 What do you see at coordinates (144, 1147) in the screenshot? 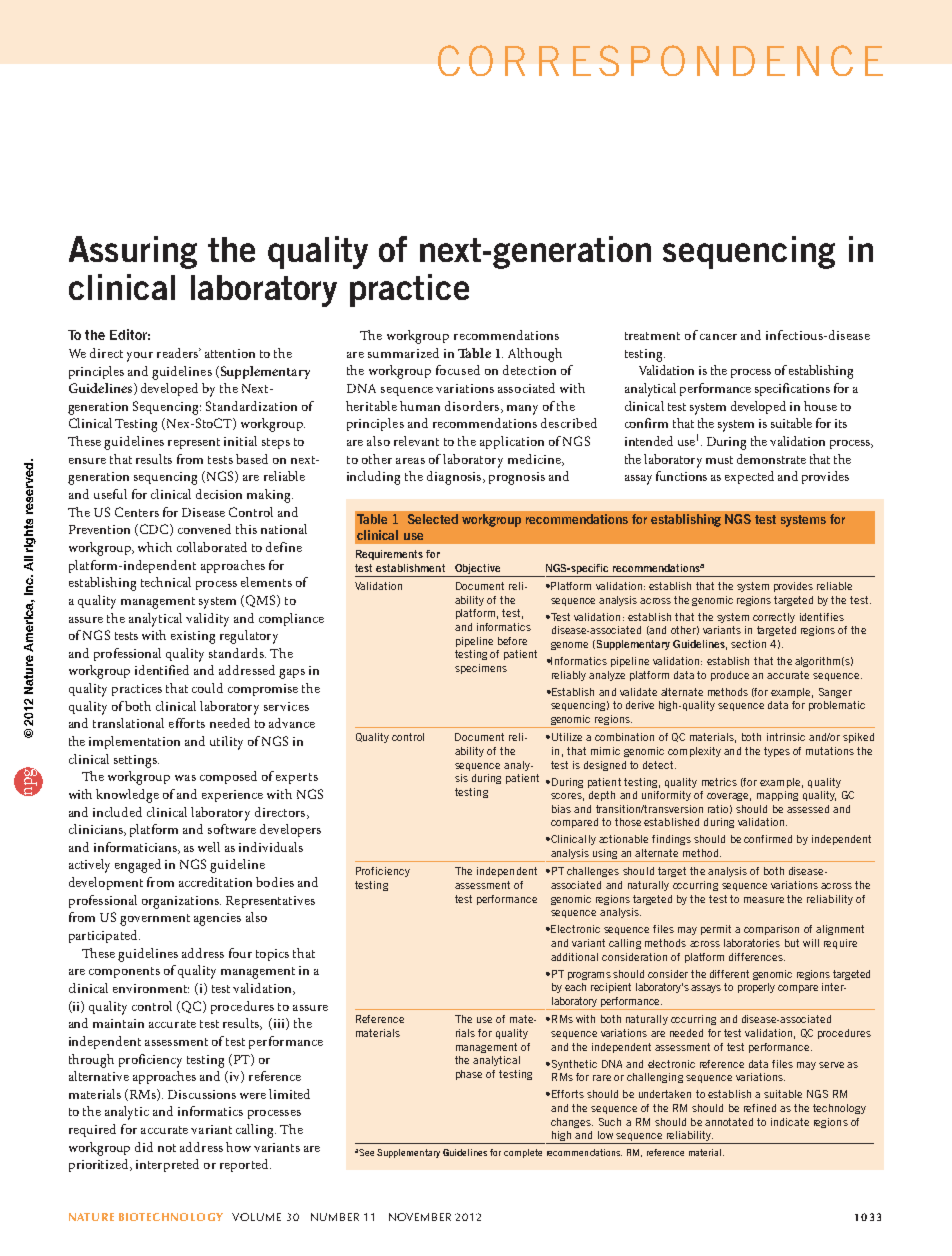
I see `did` at bounding box center [144, 1147].
